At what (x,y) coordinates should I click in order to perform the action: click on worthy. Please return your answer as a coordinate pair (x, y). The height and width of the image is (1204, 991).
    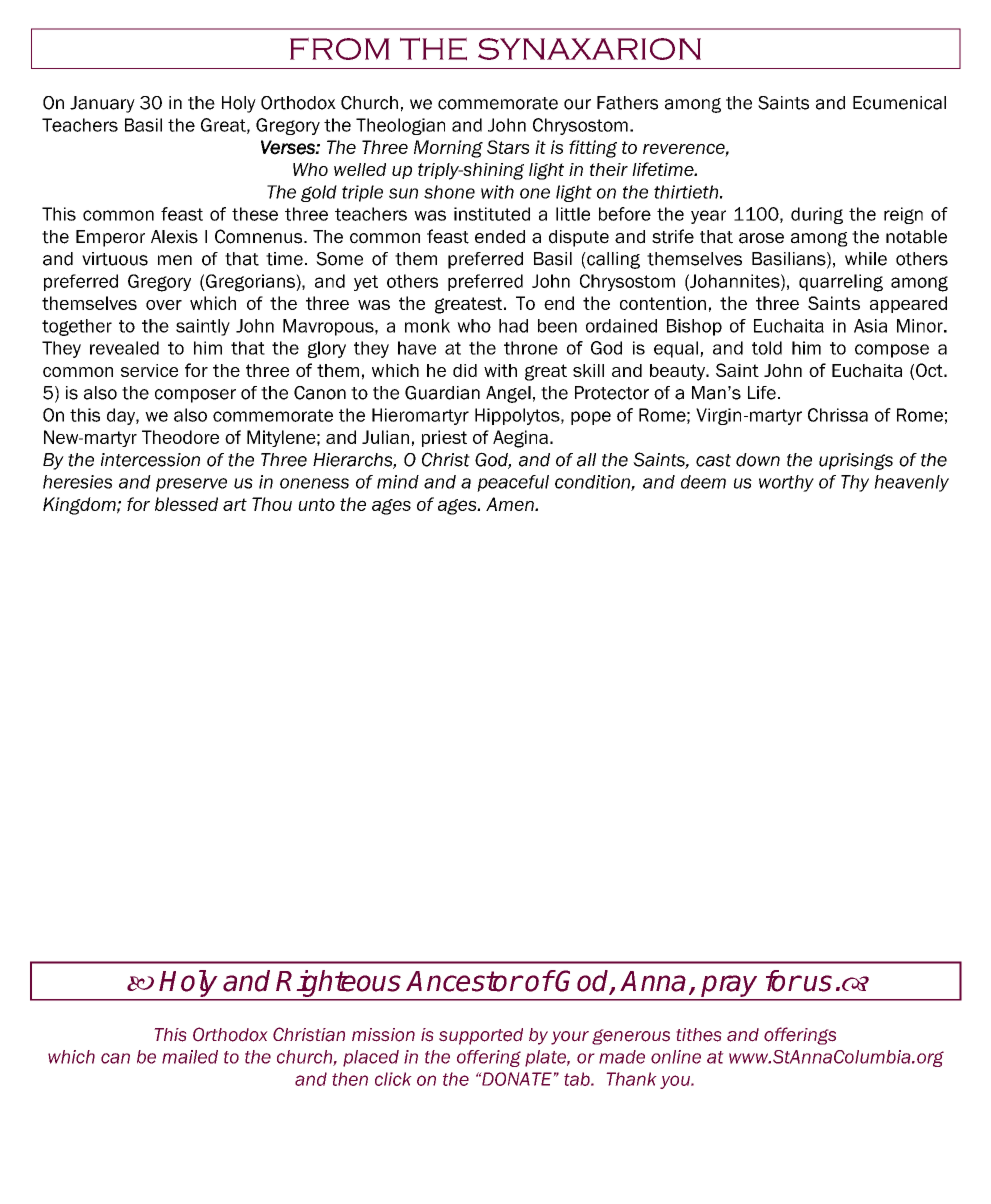
    Looking at the image, I should click on (786, 483).
